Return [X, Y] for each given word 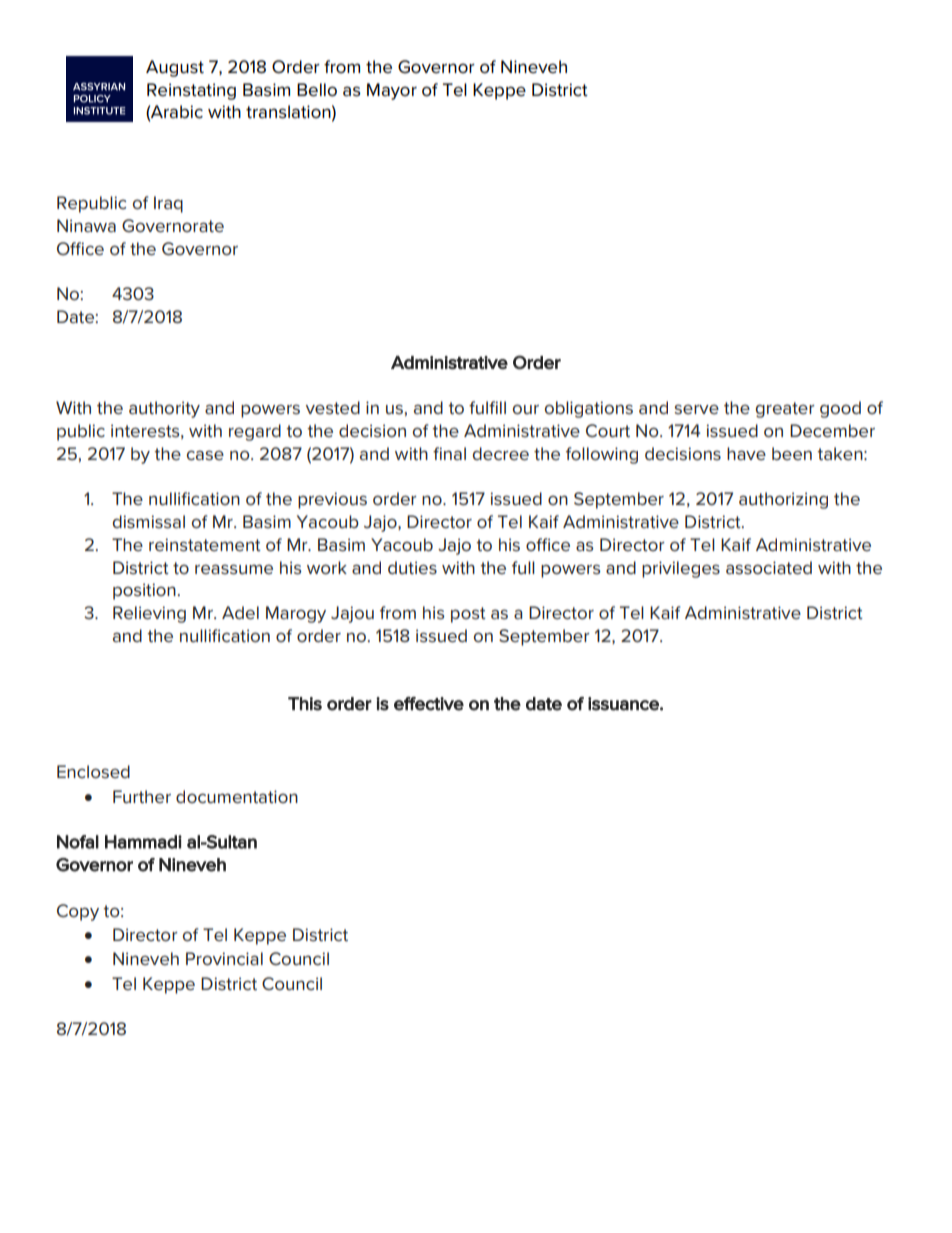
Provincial [224, 958]
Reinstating [191, 91]
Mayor [392, 91]
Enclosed [93, 772]
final [449, 453]
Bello [317, 90]
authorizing [783, 500]
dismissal [149, 522]
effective [429, 704]
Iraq [168, 204]
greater [785, 410]
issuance [624, 704]
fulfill [487, 407]
